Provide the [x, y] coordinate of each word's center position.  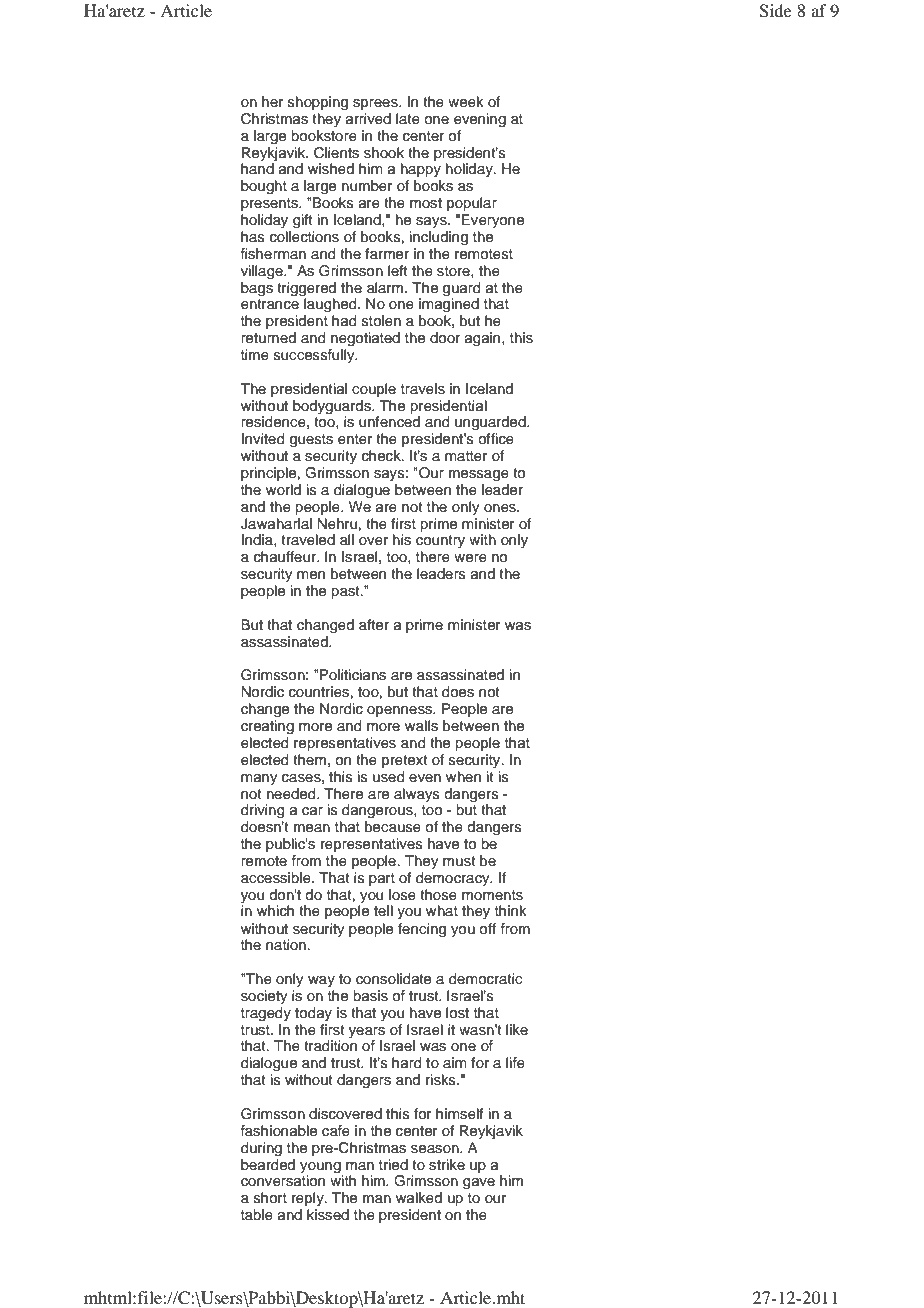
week [466, 102]
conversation [283, 1181]
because [393, 827]
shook [384, 153]
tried [393, 1165]
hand [257, 168]
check [382, 456]
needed [292, 794]
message [479, 476]
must [459, 861]
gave [479, 1184]
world [283, 489]
